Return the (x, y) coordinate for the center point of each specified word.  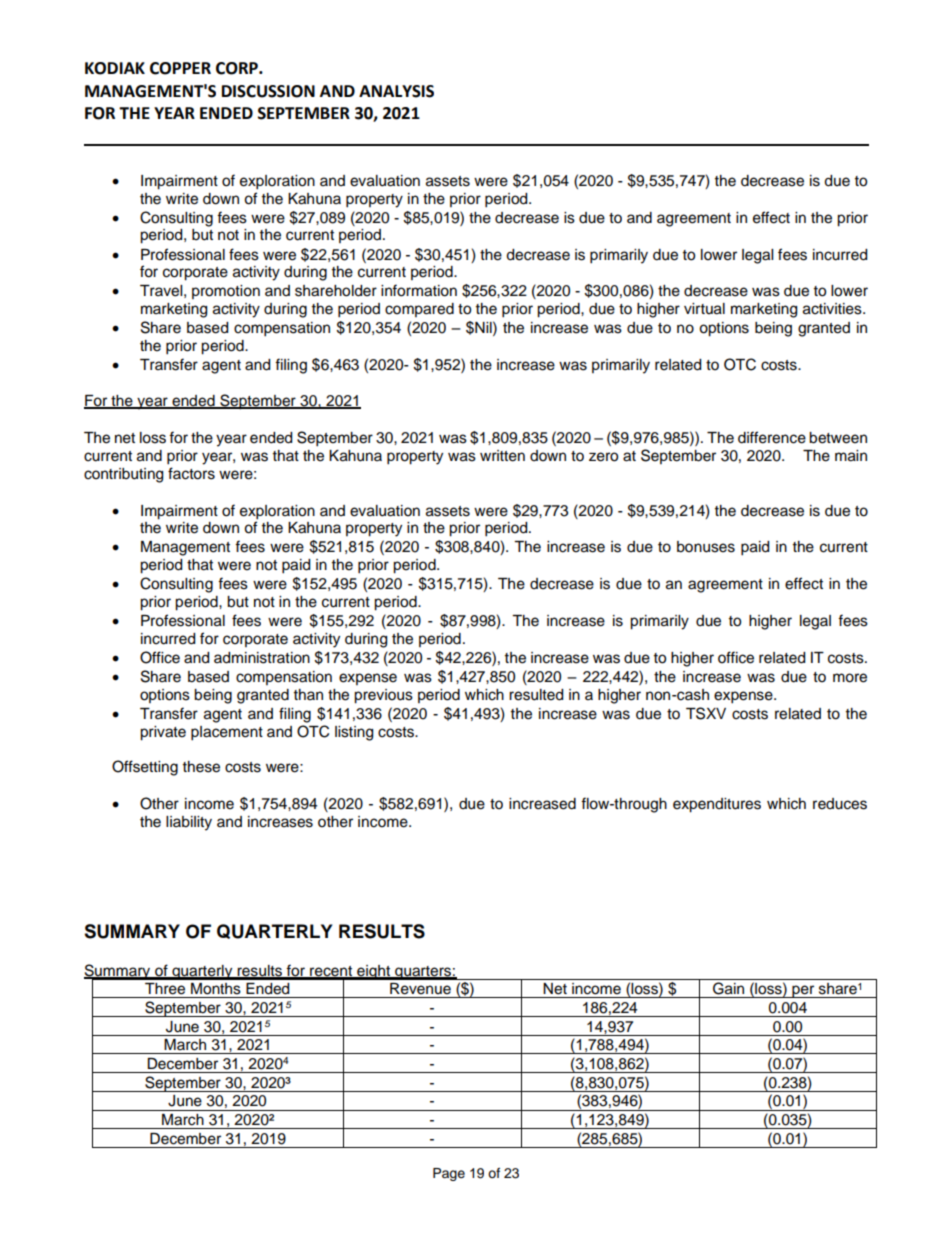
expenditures (717, 805)
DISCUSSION (268, 91)
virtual (704, 309)
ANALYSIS (396, 91)
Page (449, 1174)
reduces (840, 804)
